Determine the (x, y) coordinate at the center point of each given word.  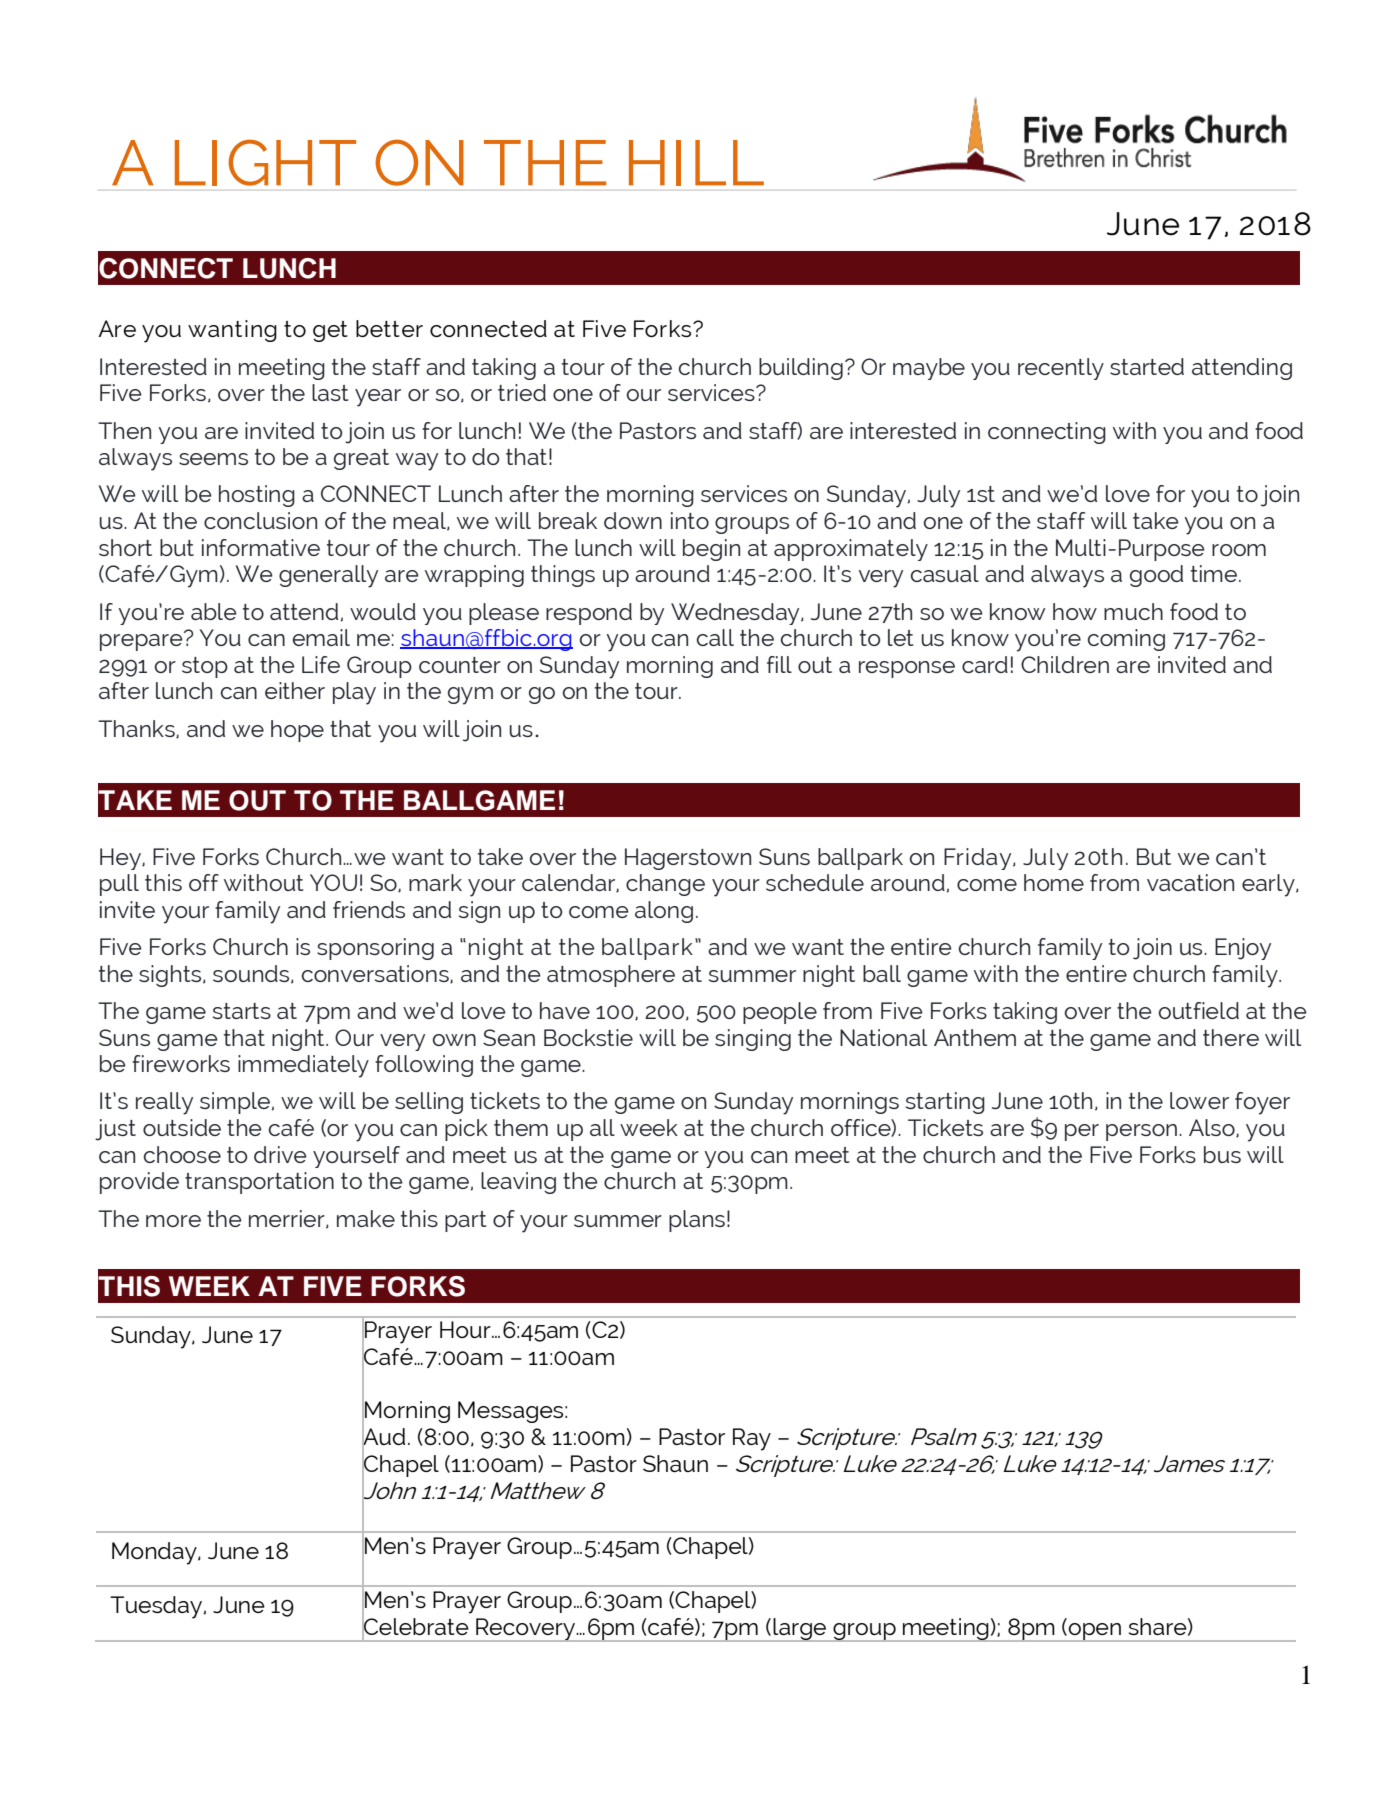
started (1147, 366)
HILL (696, 163)
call (715, 637)
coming (1126, 640)
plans (697, 1221)
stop (205, 667)
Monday (155, 1553)
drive (280, 1154)
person (1141, 1132)
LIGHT (265, 162)
